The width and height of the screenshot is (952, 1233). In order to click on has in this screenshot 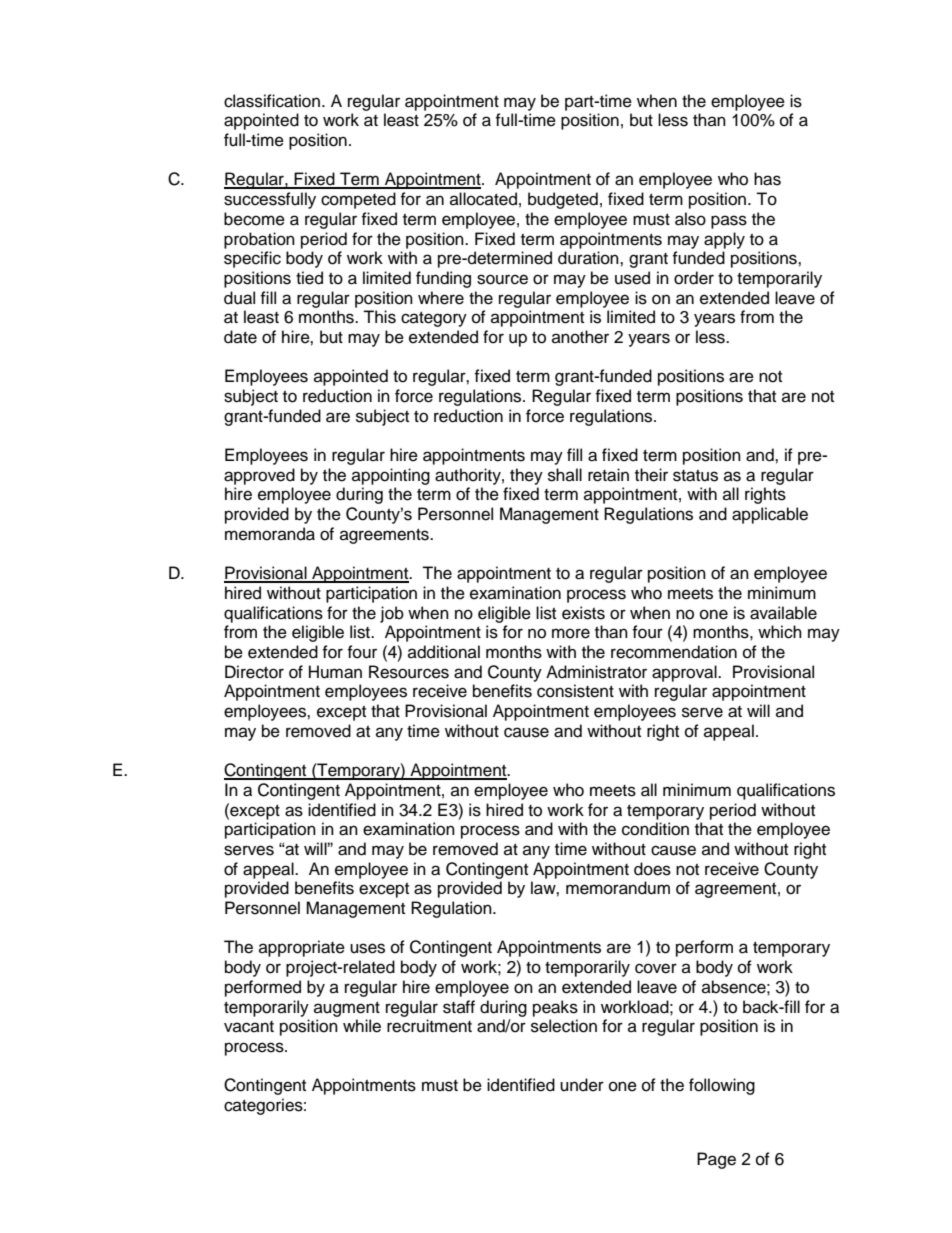, I will do `click(767, 179)`.
